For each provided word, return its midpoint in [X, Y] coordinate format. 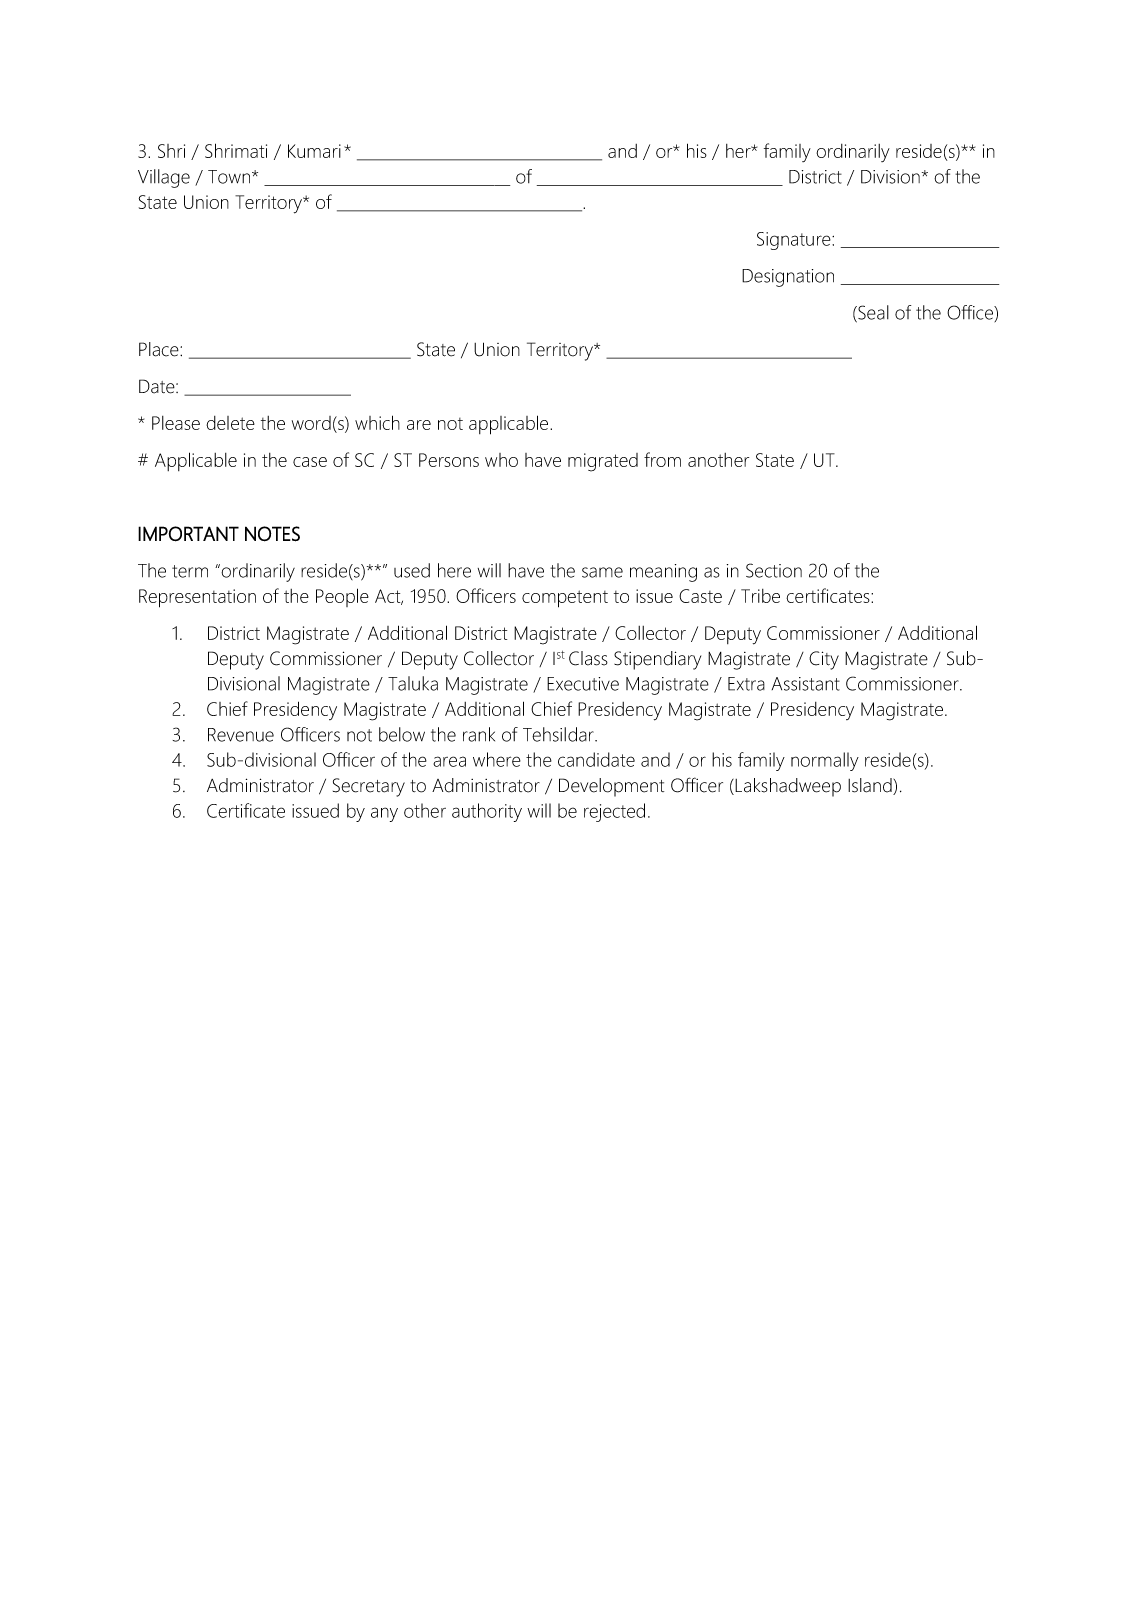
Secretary [369, 787]
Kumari [314, 151]
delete [230, 423]
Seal [872, 313]
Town [230, 177]
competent [565, 599]
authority [487, 812]
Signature [795, 241]
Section [774, 570]
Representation [197, 598]
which [377, 422]
